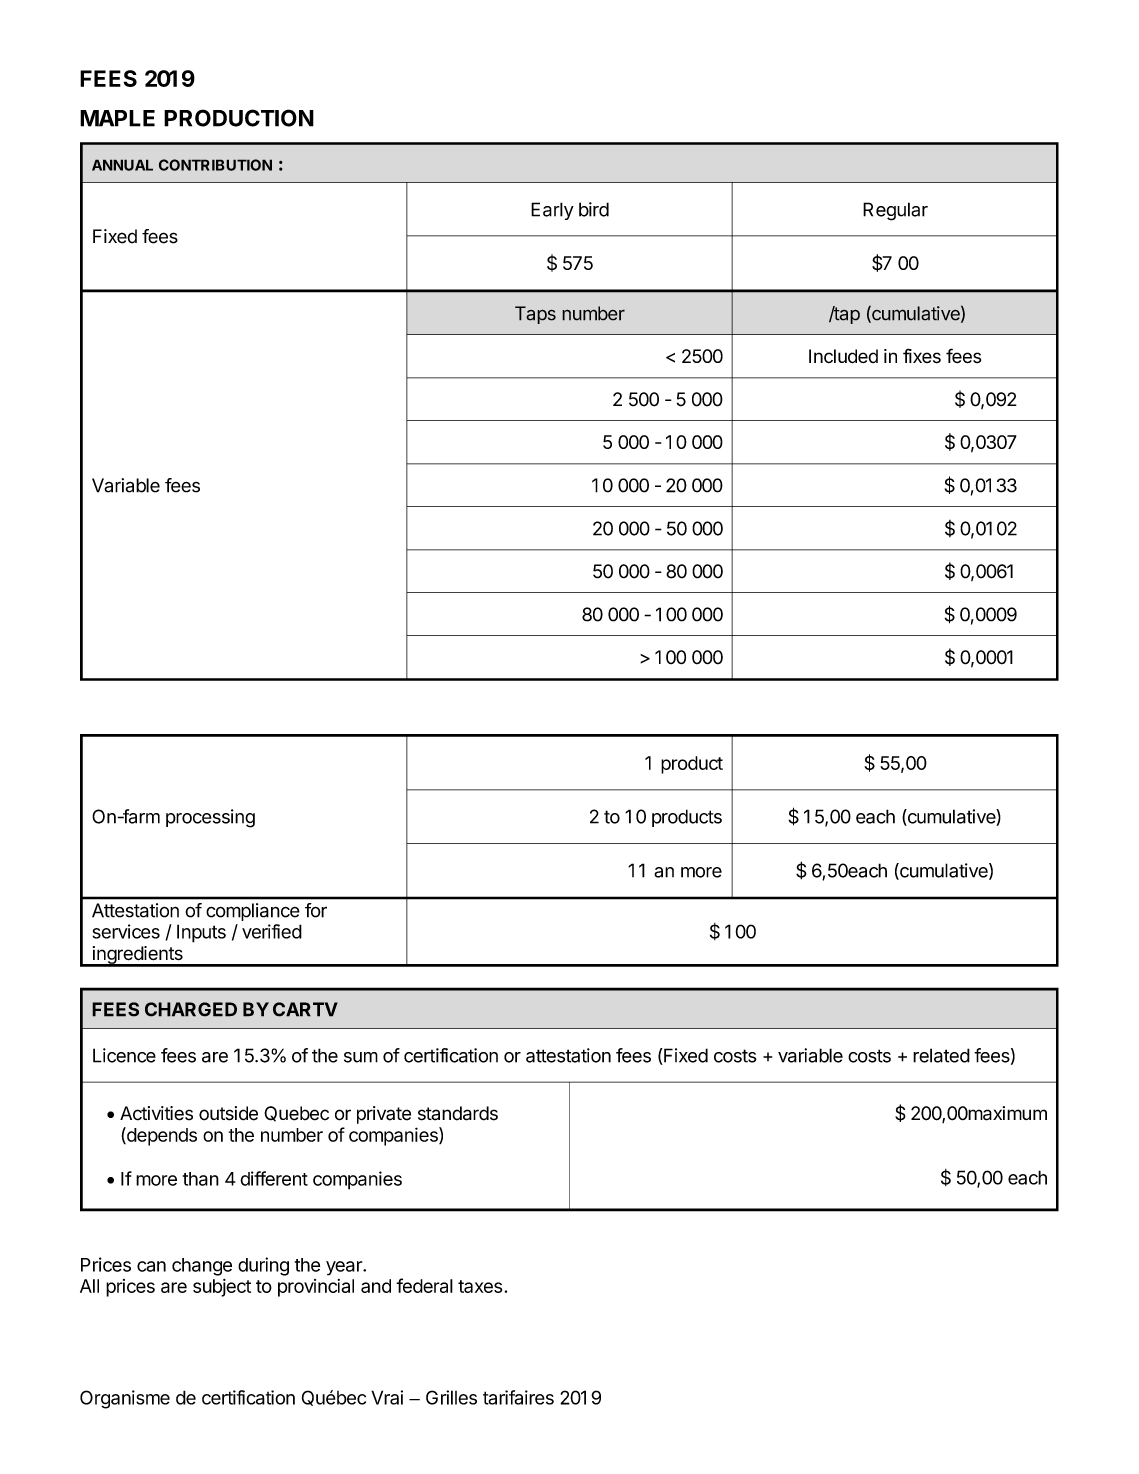 This screenshot has width=1139, height=1474. Describe the element at coordinates (480, 1286) in the screenshot. I see `taxes` at that location.
